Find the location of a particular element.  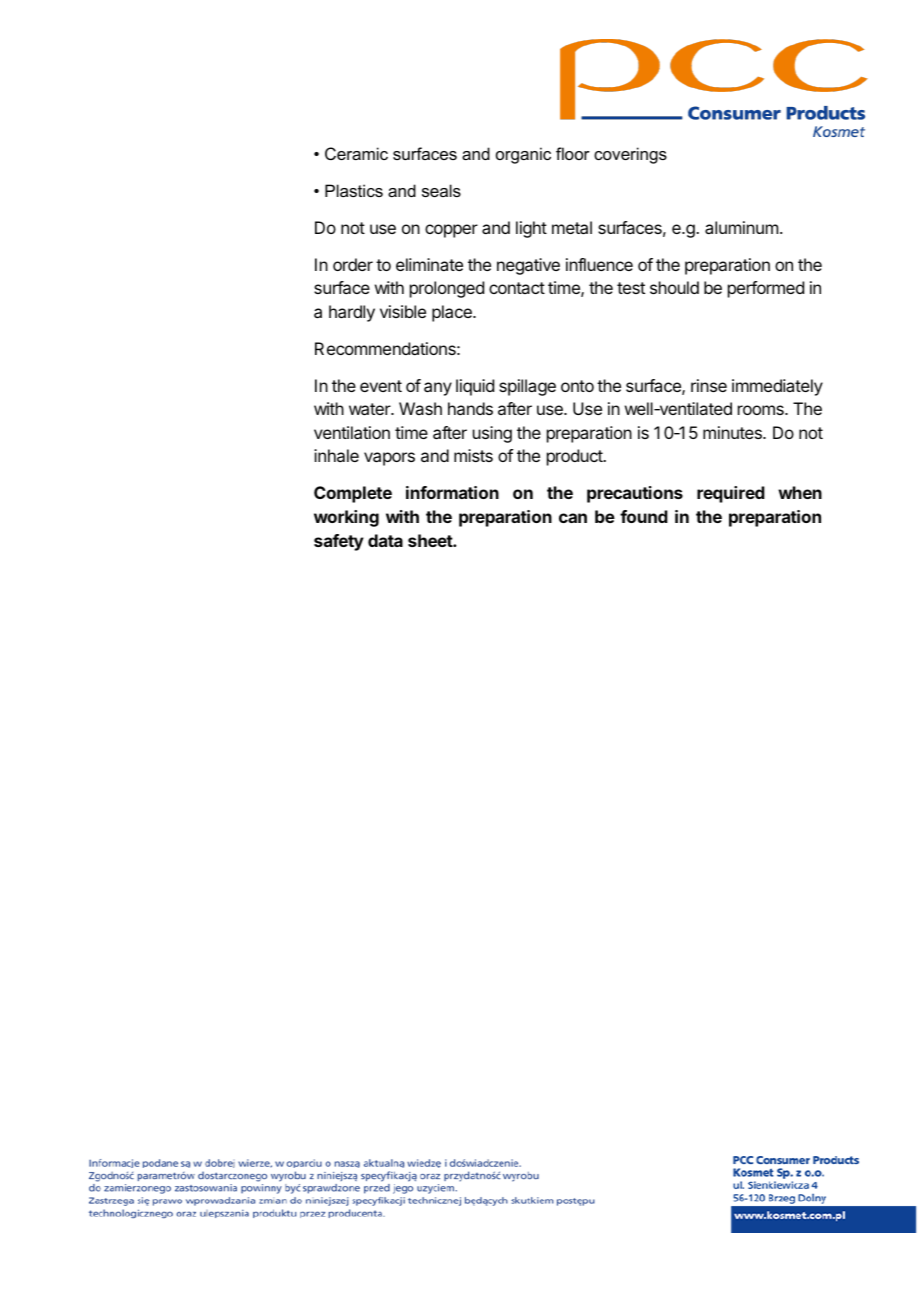

onto is located at coordinates (577, 386).
